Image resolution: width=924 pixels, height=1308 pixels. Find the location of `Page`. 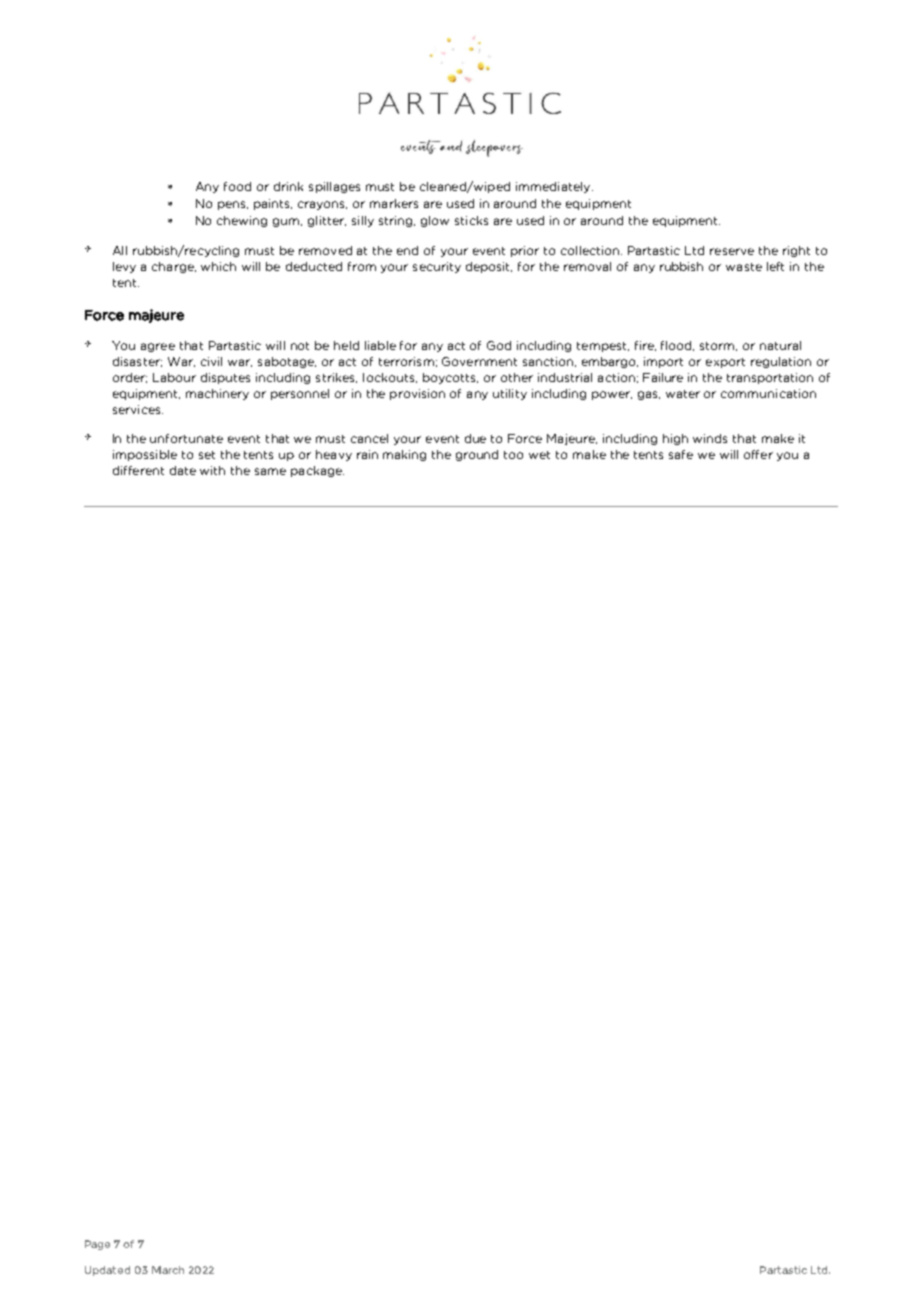

Page is located at coordinates (97, 1245).
